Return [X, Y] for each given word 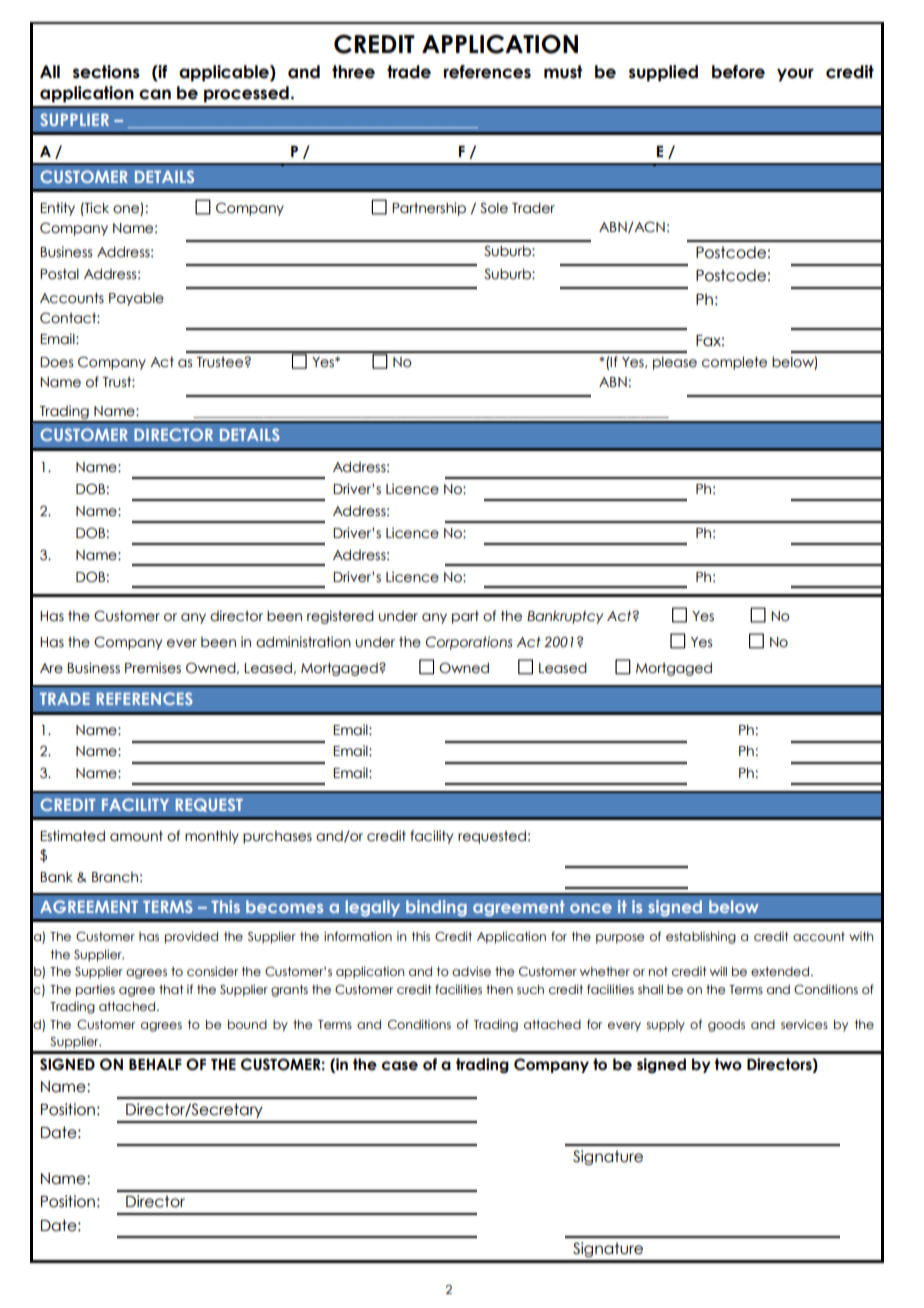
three [353, 72]
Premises [153, 668]
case [400, 1066]
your [795, 75]
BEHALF [155, 1064]
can [155, 94]
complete [734, 363]
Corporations [469, 643]
